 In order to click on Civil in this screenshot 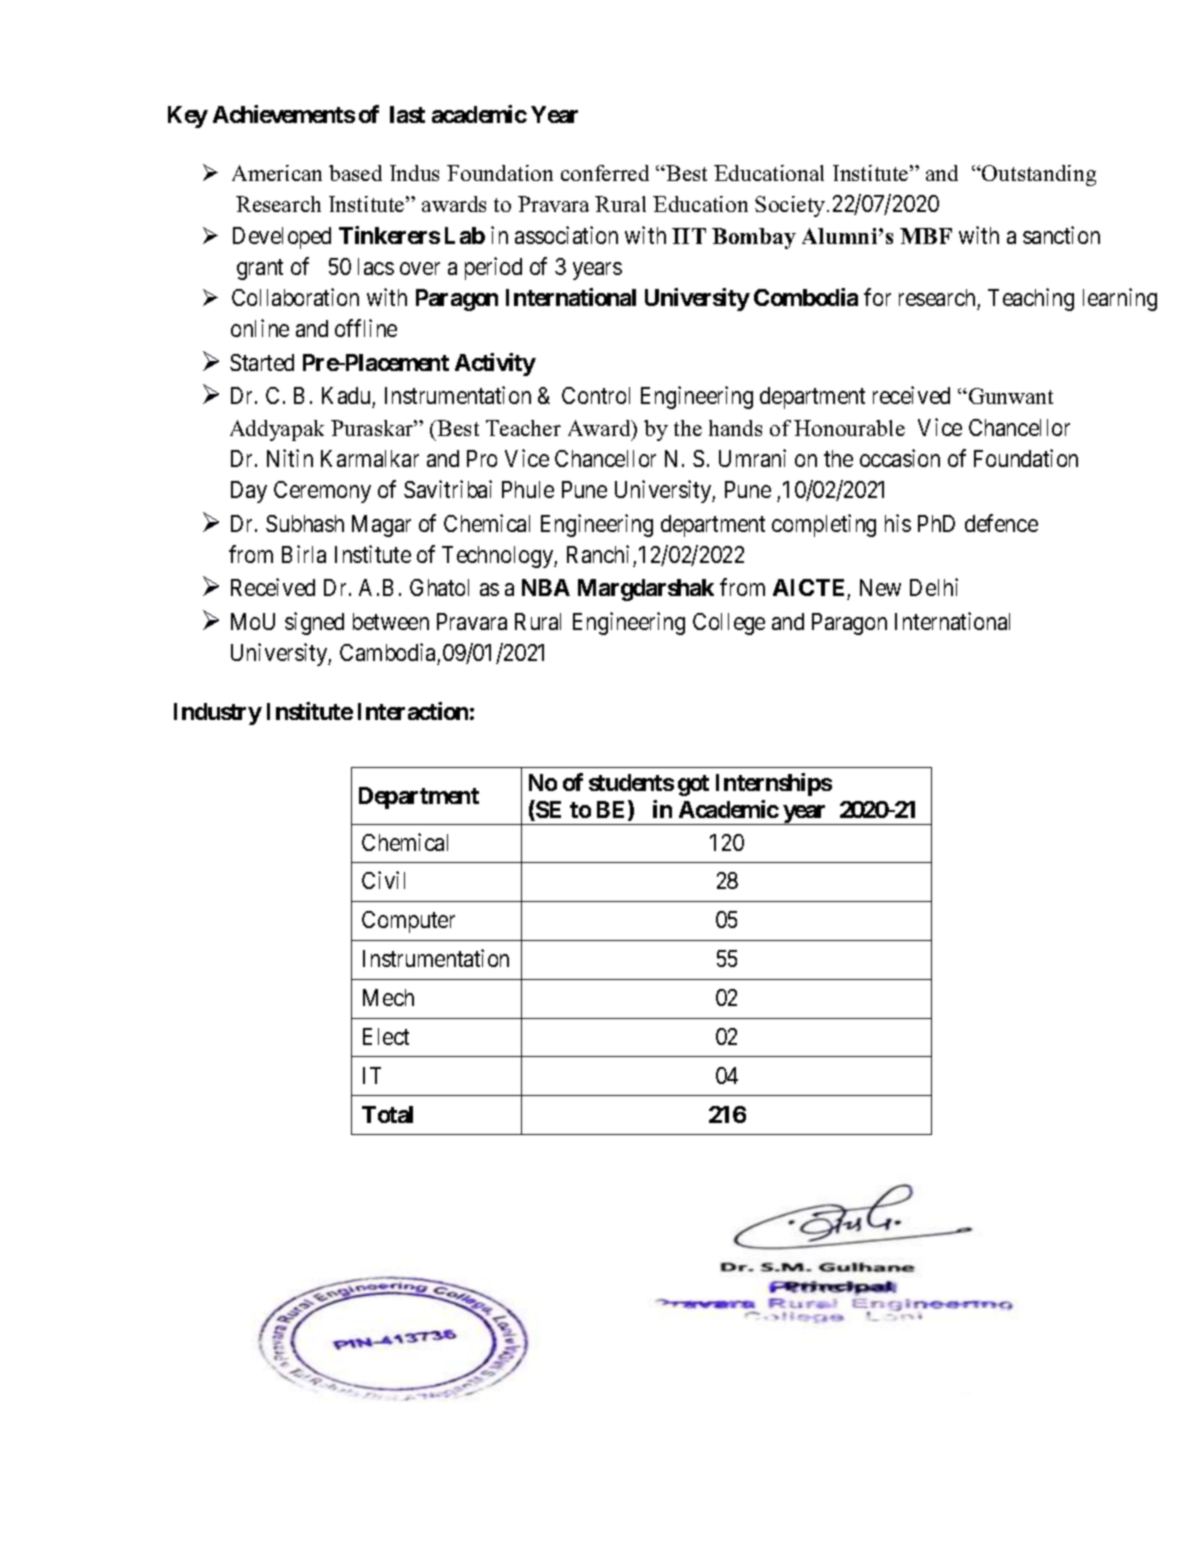, I will do `click(383, 880)`.
